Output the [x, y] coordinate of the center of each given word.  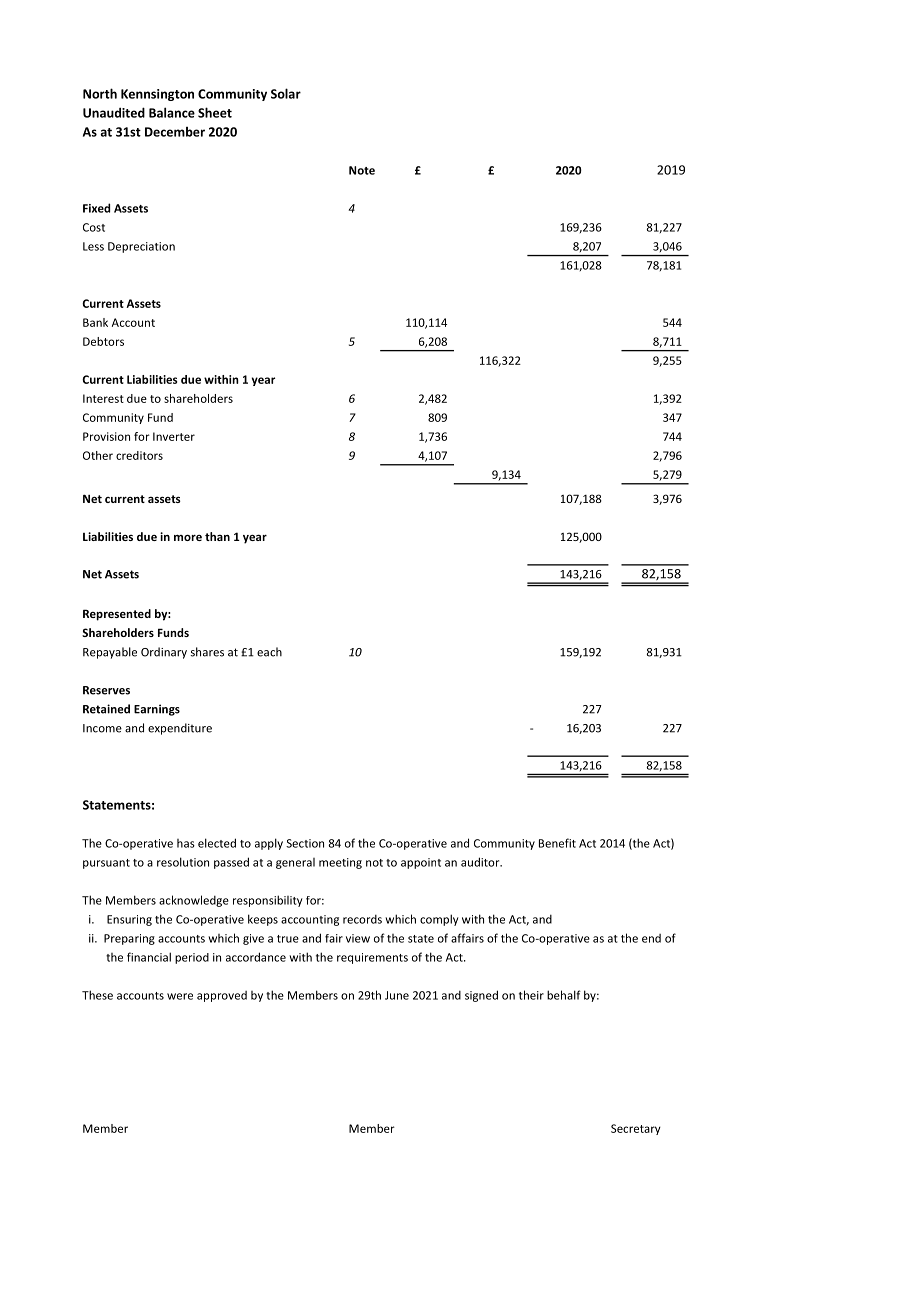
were [180, 996]
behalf [564, 995]
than [217, 536]
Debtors [103, 341]
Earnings [157, 710]
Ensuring [129, 920]
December [175, 132]
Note [362, 170]
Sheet [215, 112]
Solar [286, 93]
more [188, 537]
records [362, 919]
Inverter [174, 436]
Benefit [557, 843]
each [269, 652]
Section [305, 843]
